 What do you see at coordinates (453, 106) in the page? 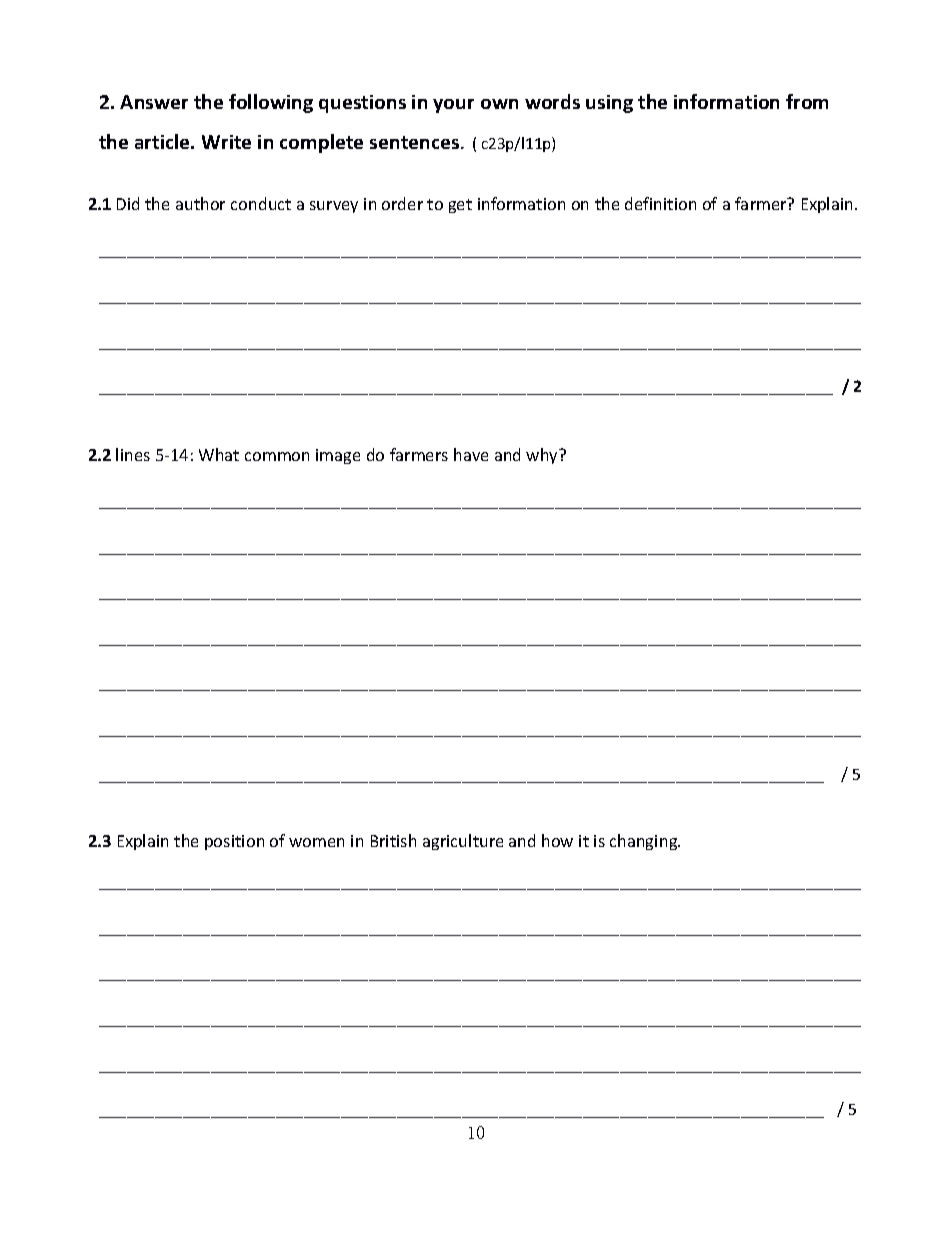
I see `your` at bounding box center [453, 106].
